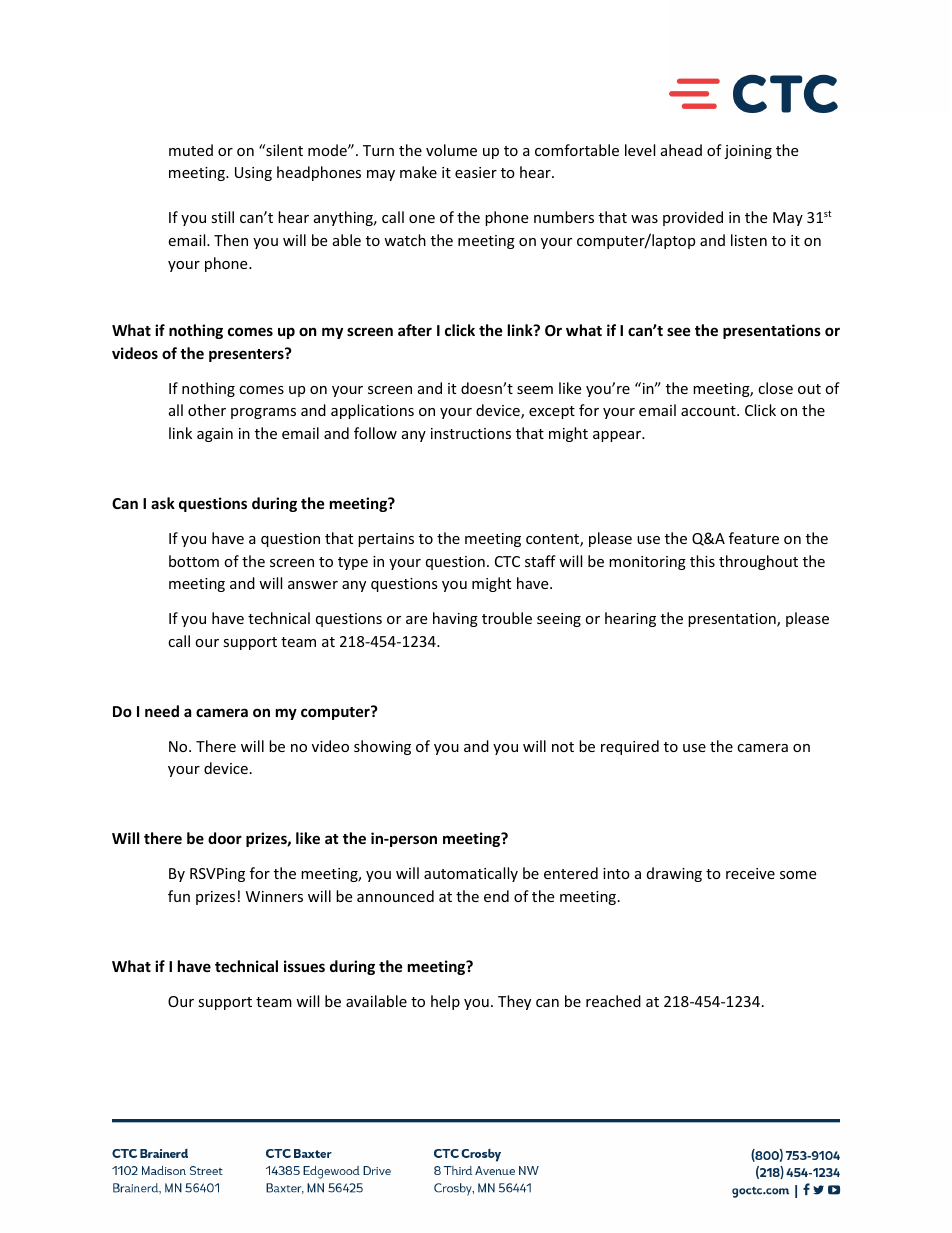  What do you see at coordinates (476, 172) in the screenshot?
I see `easier` at bounding box center [476, 172].
